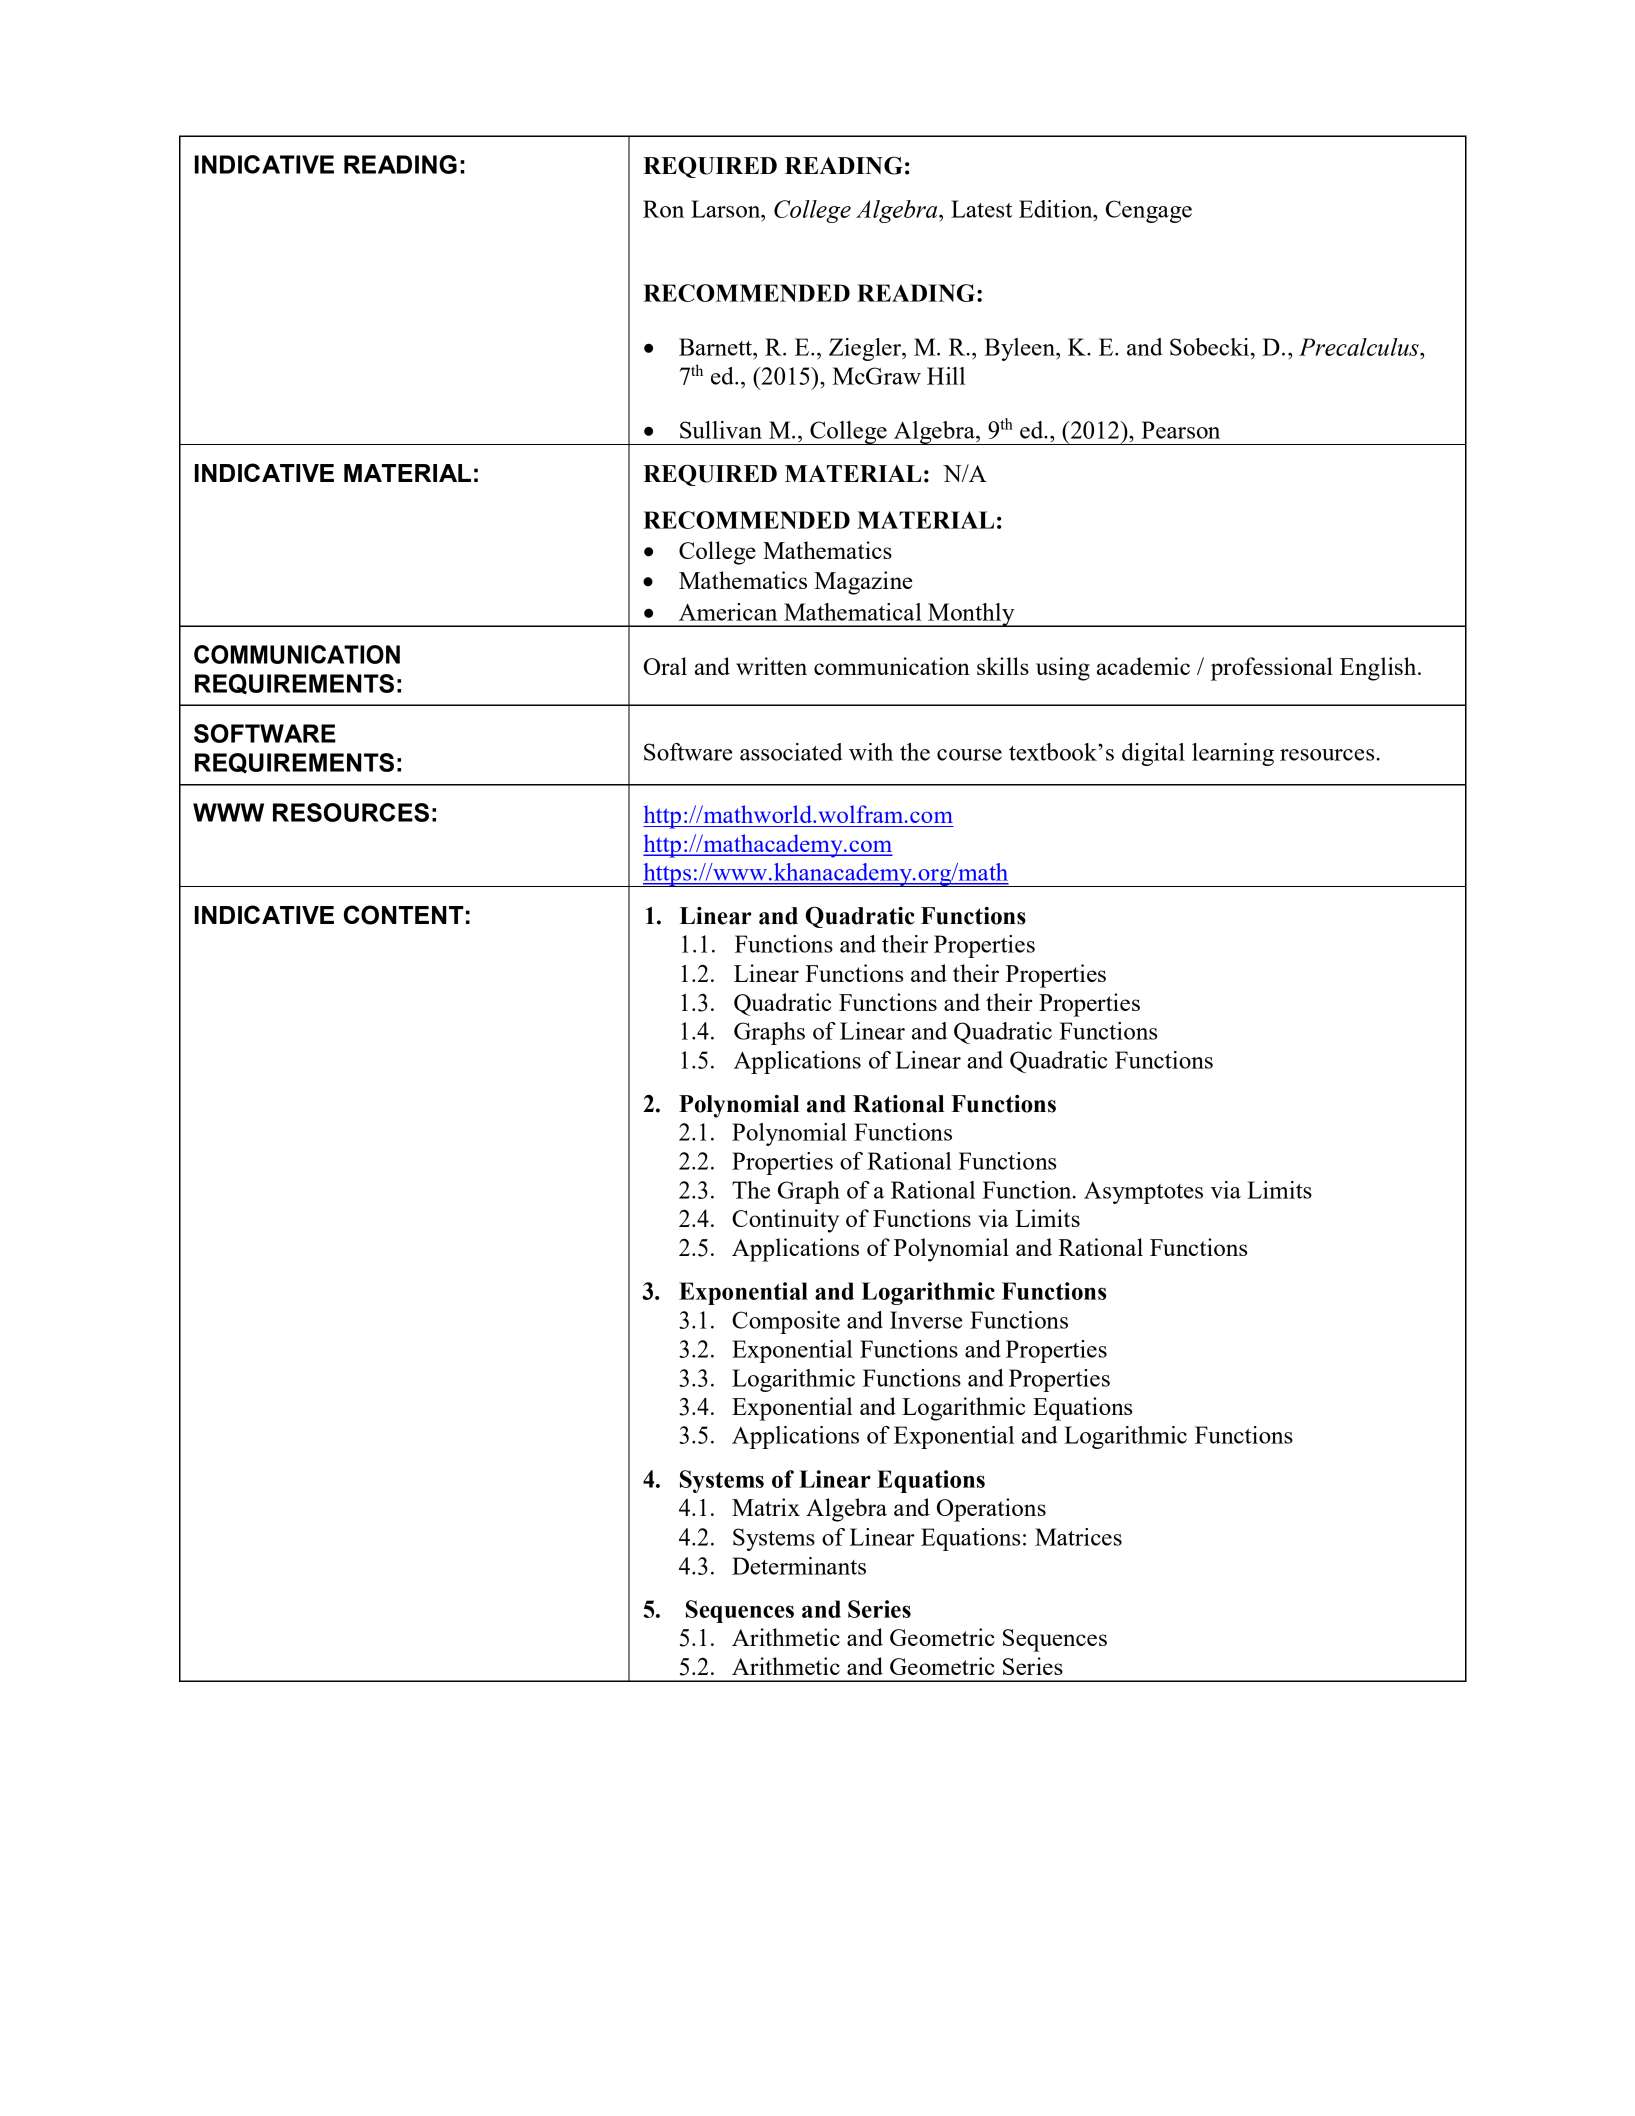  I want to click on with, so click(871, 752).
